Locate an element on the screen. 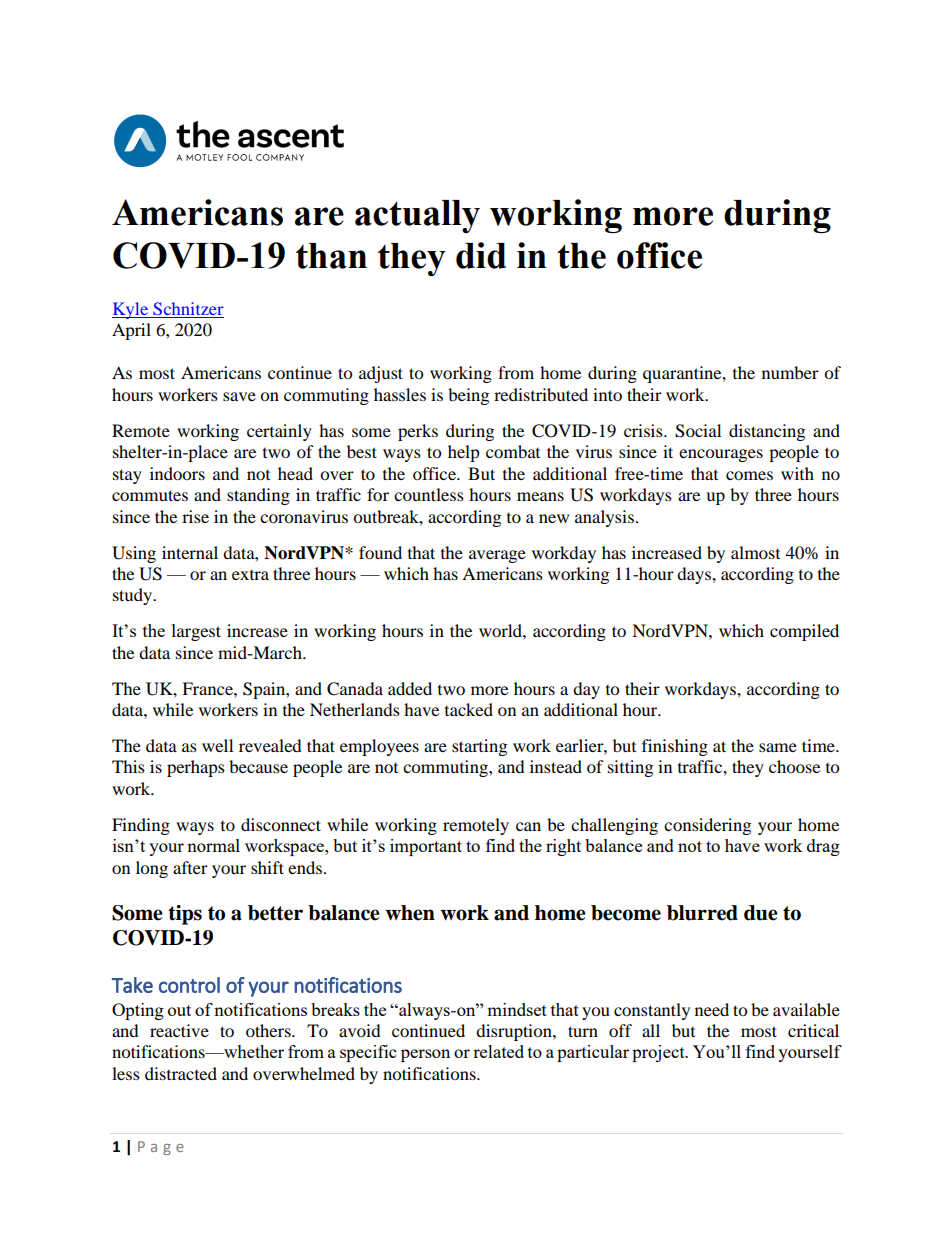  perhaps is located at coordinates (196, 768).
